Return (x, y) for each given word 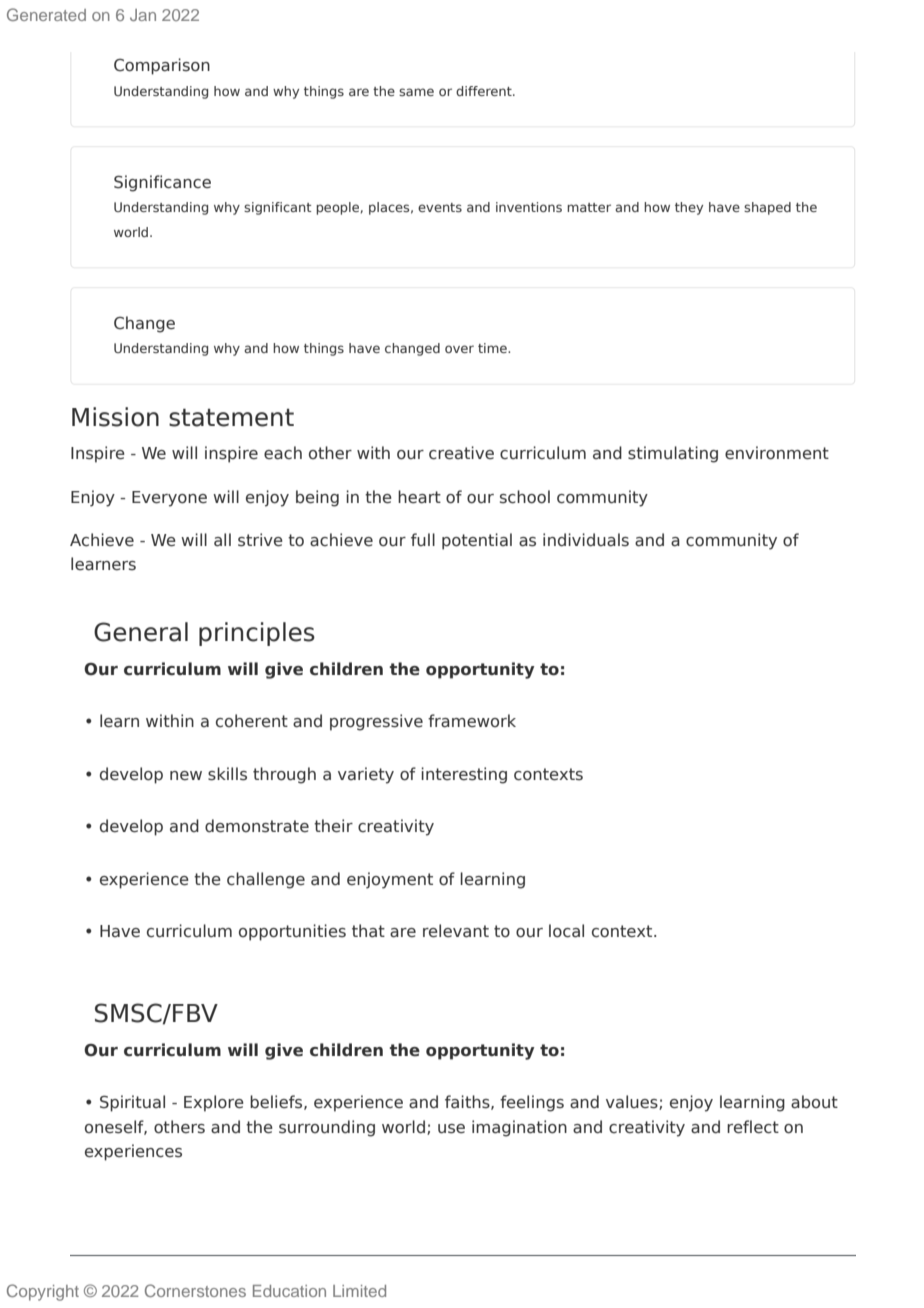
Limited (359, 1291)
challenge (266, 880)
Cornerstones (195, 1290)
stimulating (673, 454)
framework (472, 721)
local (566, 931)
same (416, 92)
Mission (115, 417)
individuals (586, 540)
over (459, 349)
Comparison (162, 66)
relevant (456, 931)
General (141, 632)
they (689, 208)
